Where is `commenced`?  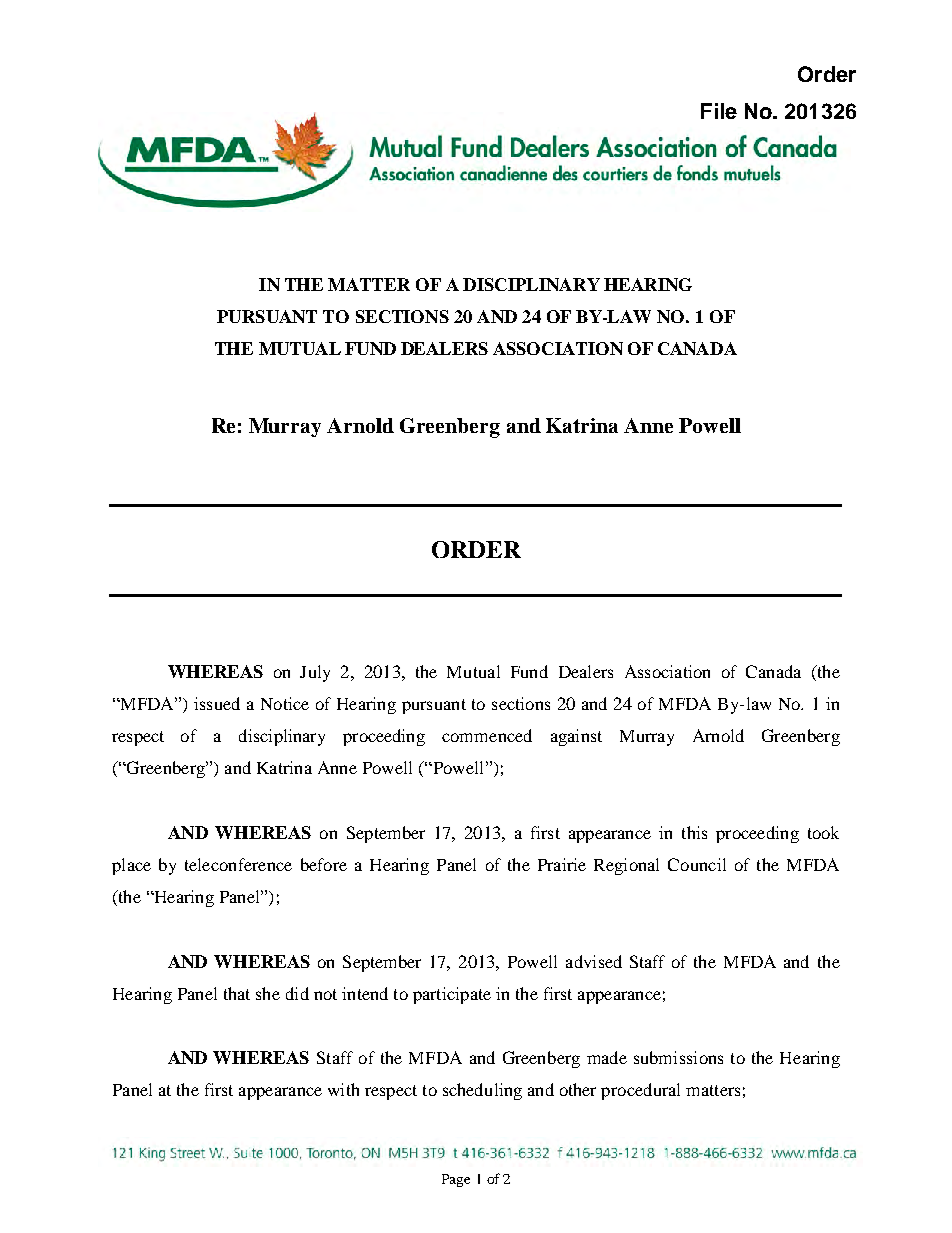 commenced is located at coordinates (487, 735).
